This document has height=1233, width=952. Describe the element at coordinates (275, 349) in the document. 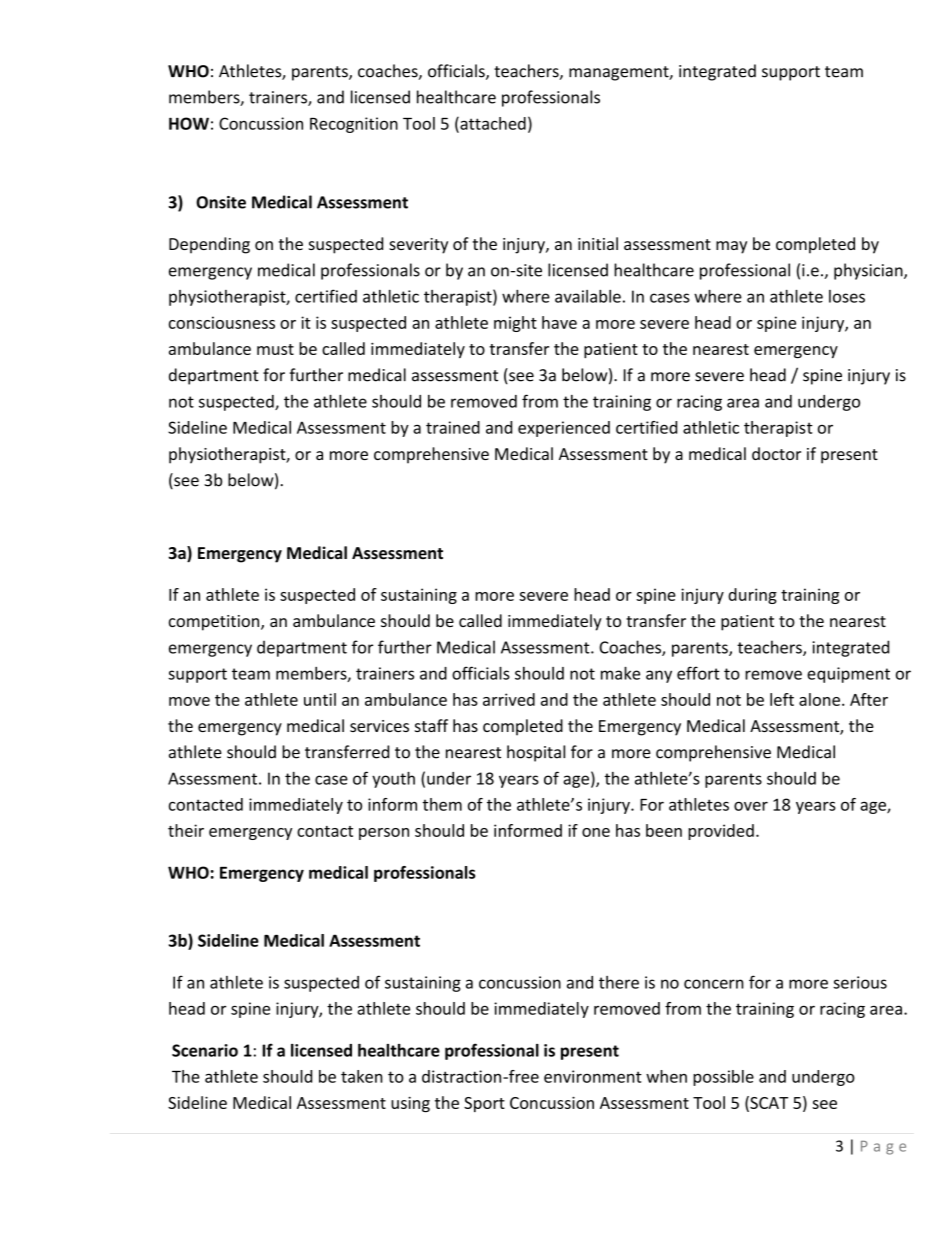

I see `must` at that location.
